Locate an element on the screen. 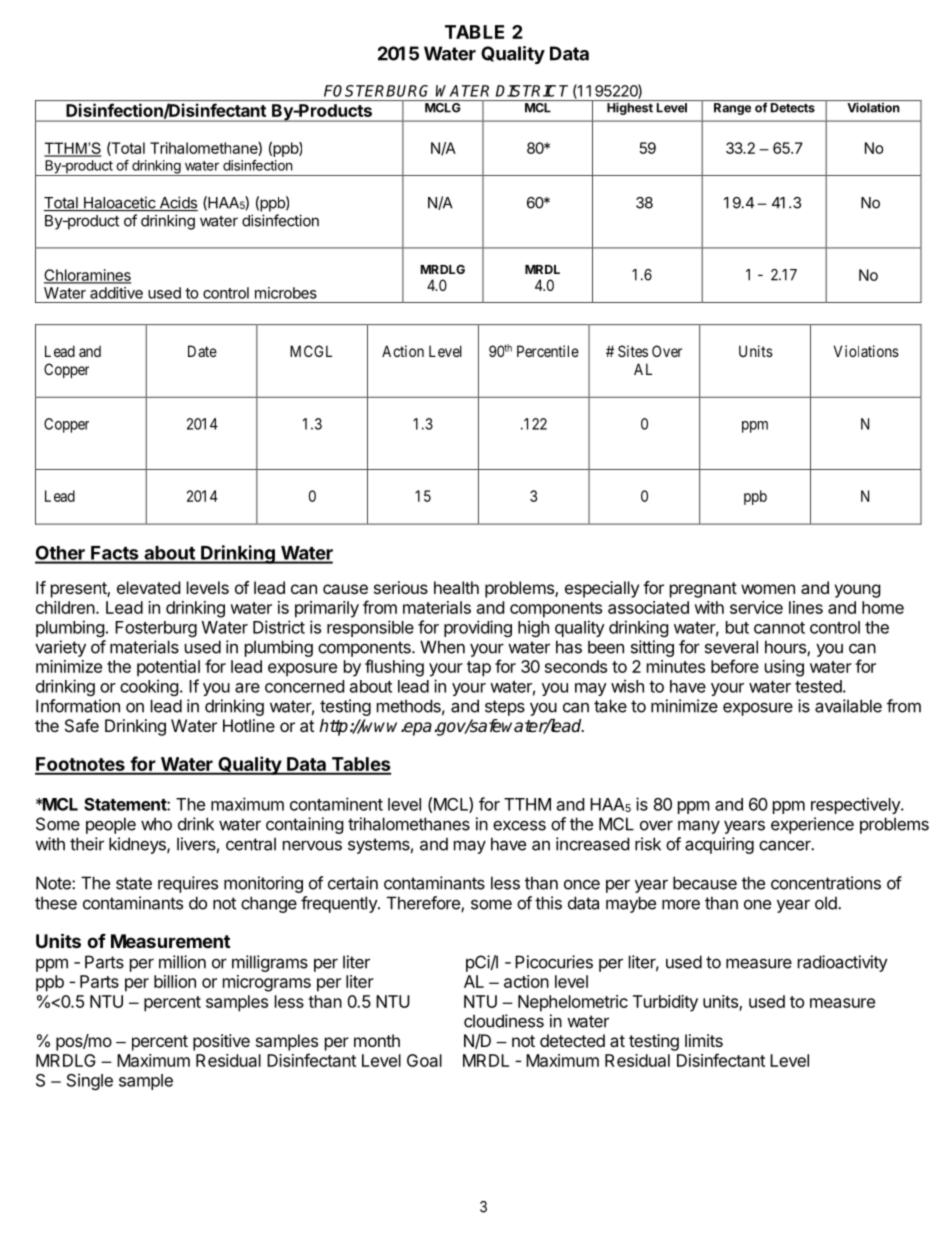  positive is located at coordinates (221, 1042).
